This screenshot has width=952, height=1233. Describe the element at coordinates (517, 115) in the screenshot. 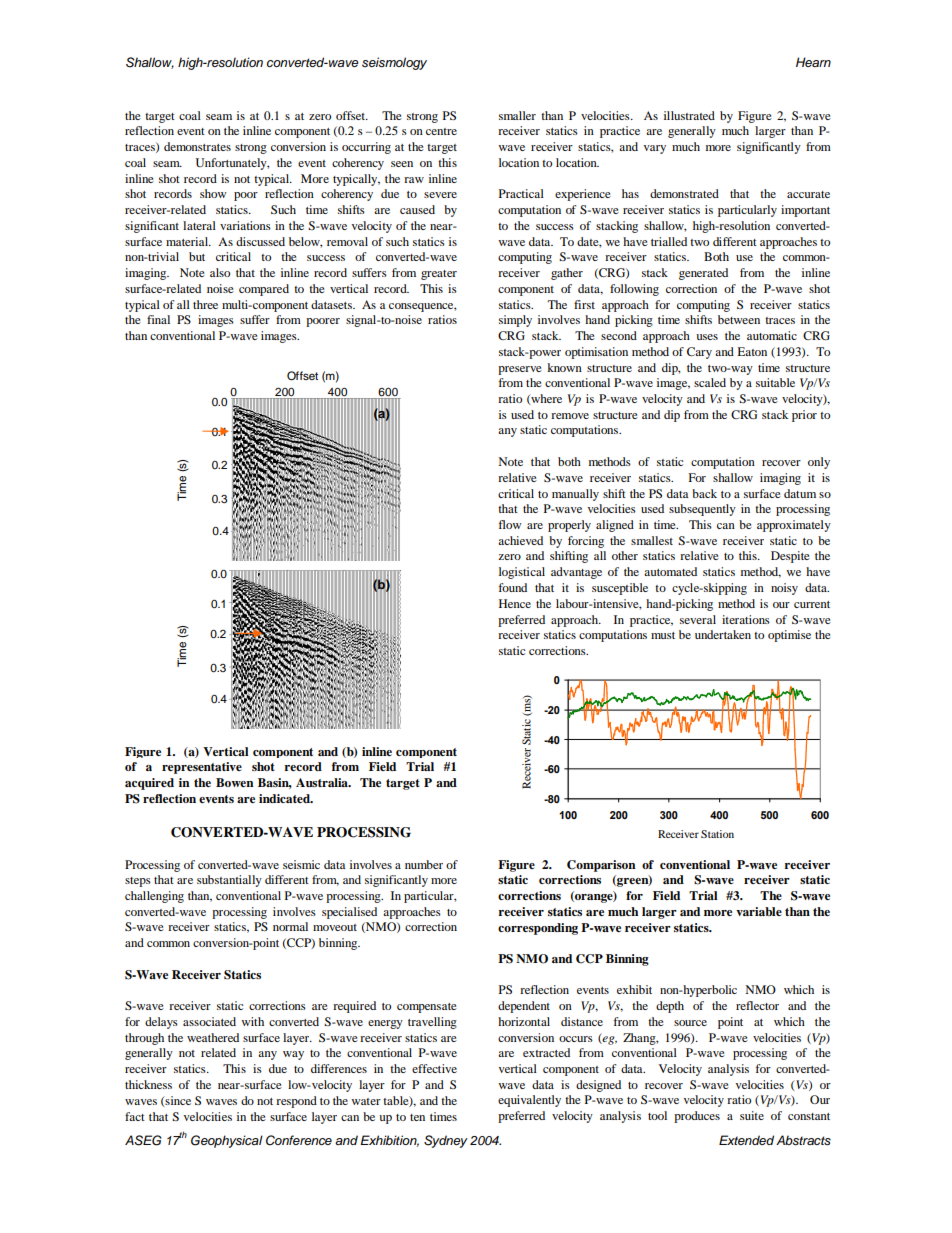

I see `smaller` at that location.
